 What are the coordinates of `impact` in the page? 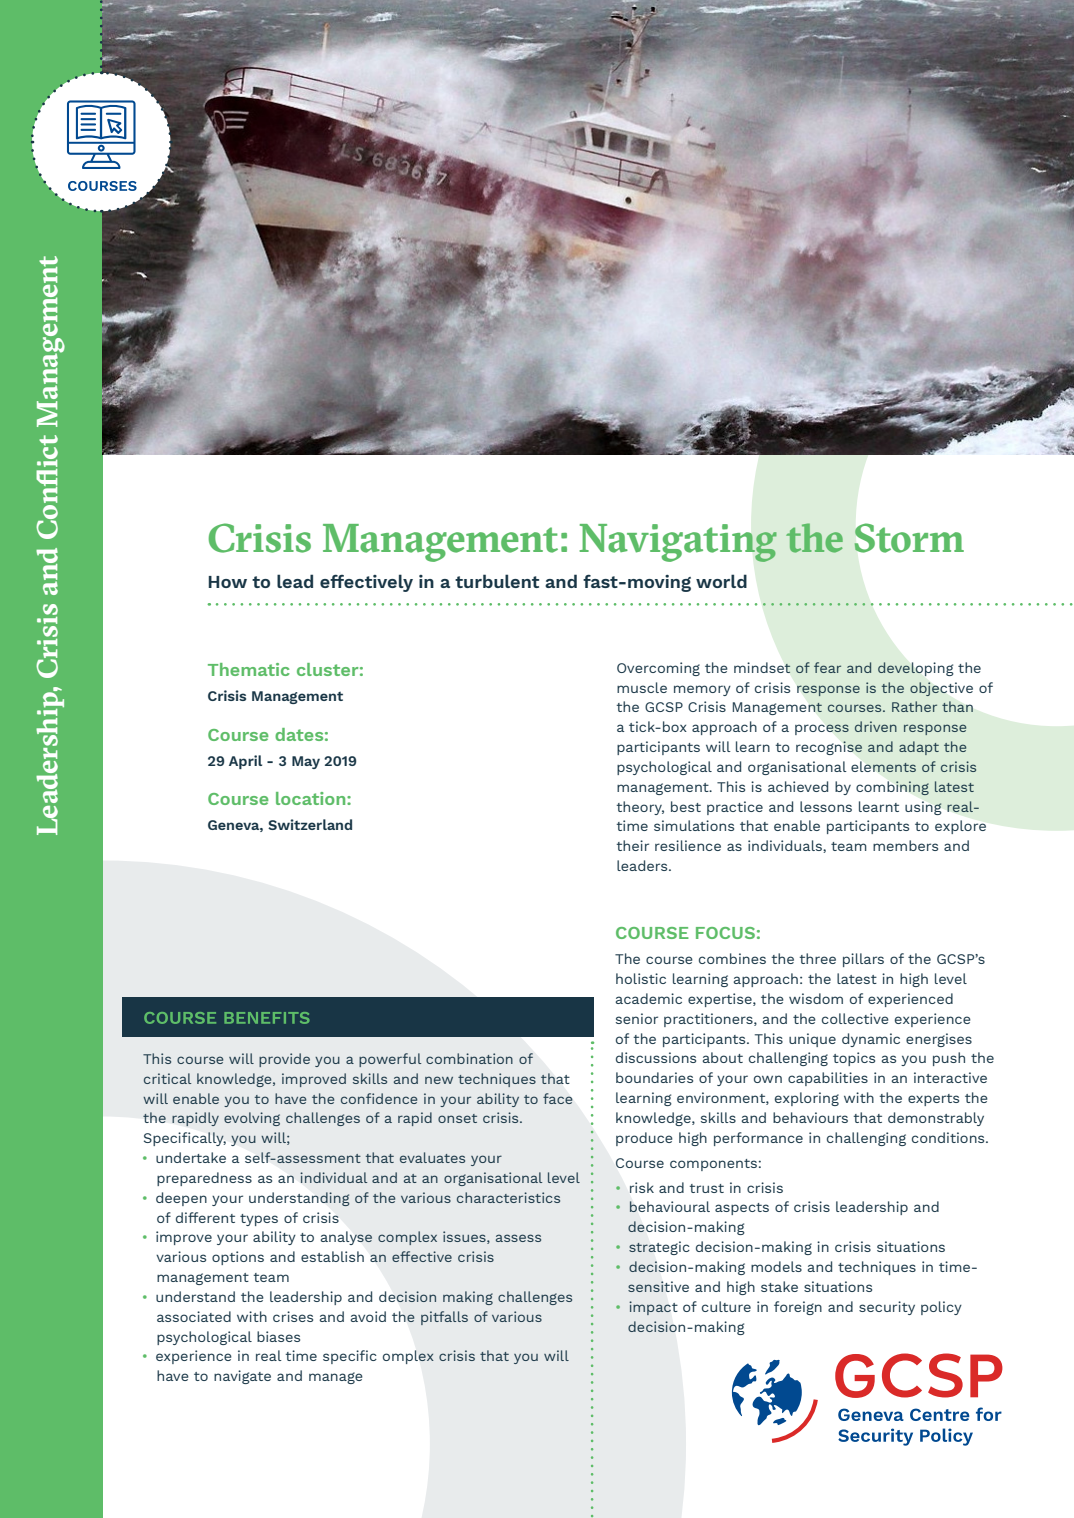 It's located at (653, 1308).
